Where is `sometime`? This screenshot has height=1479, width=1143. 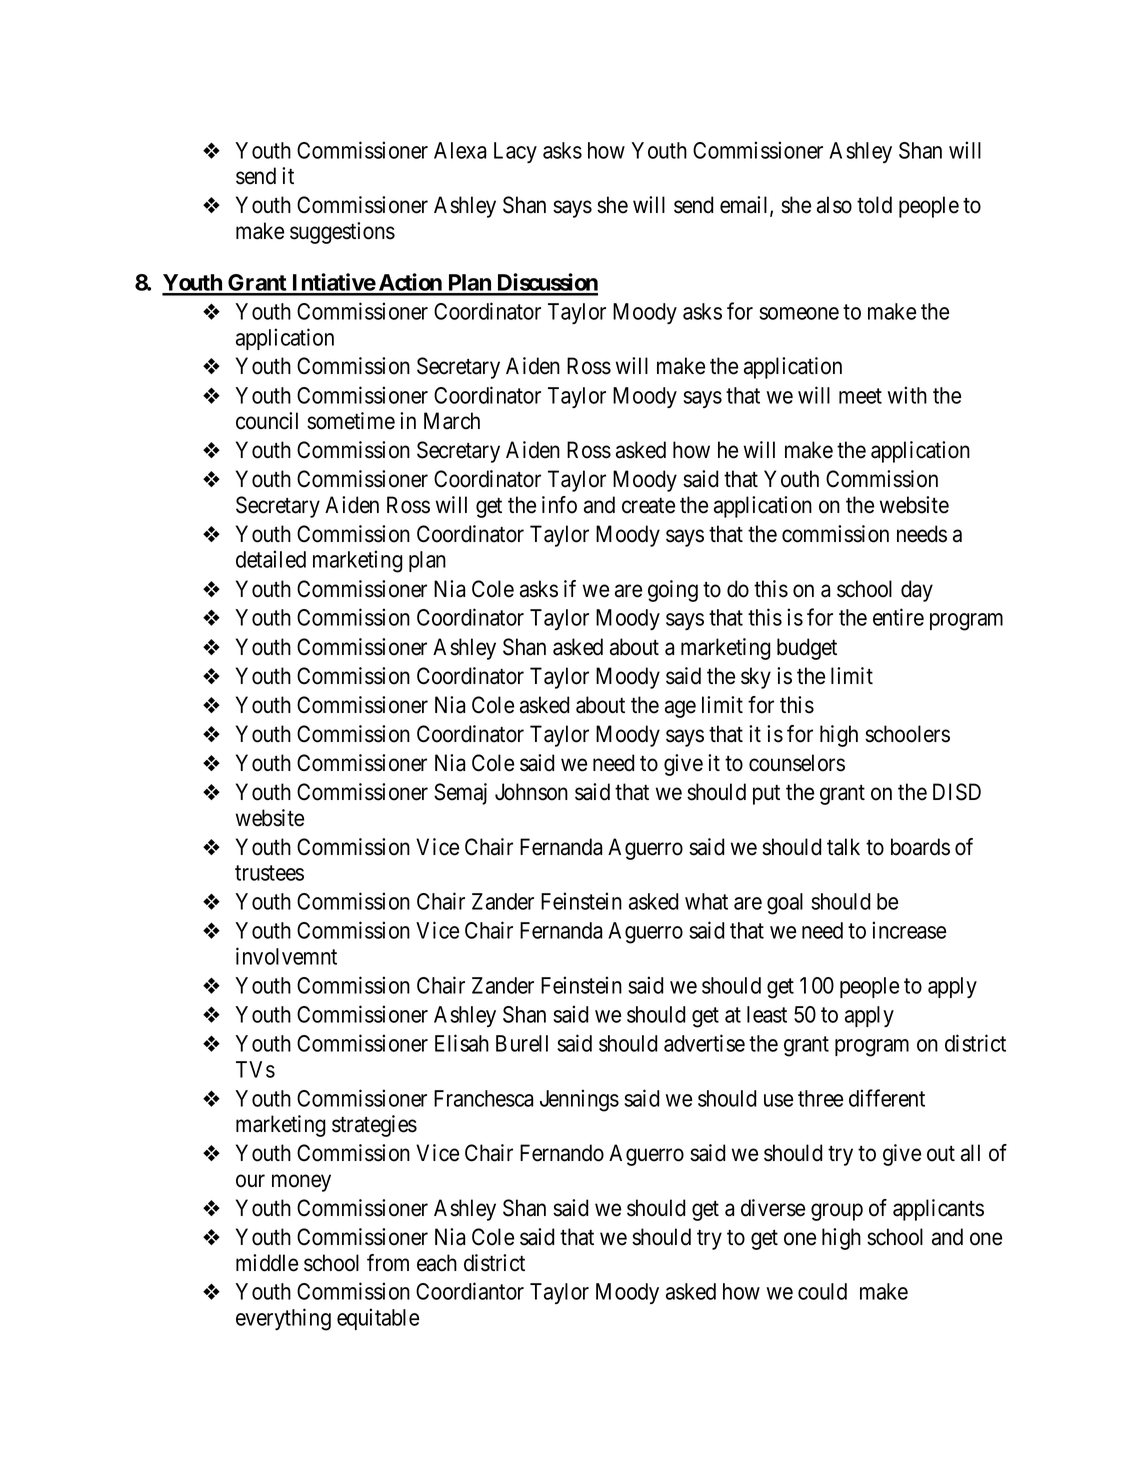 sometime is located at coordinates (351, 421).
